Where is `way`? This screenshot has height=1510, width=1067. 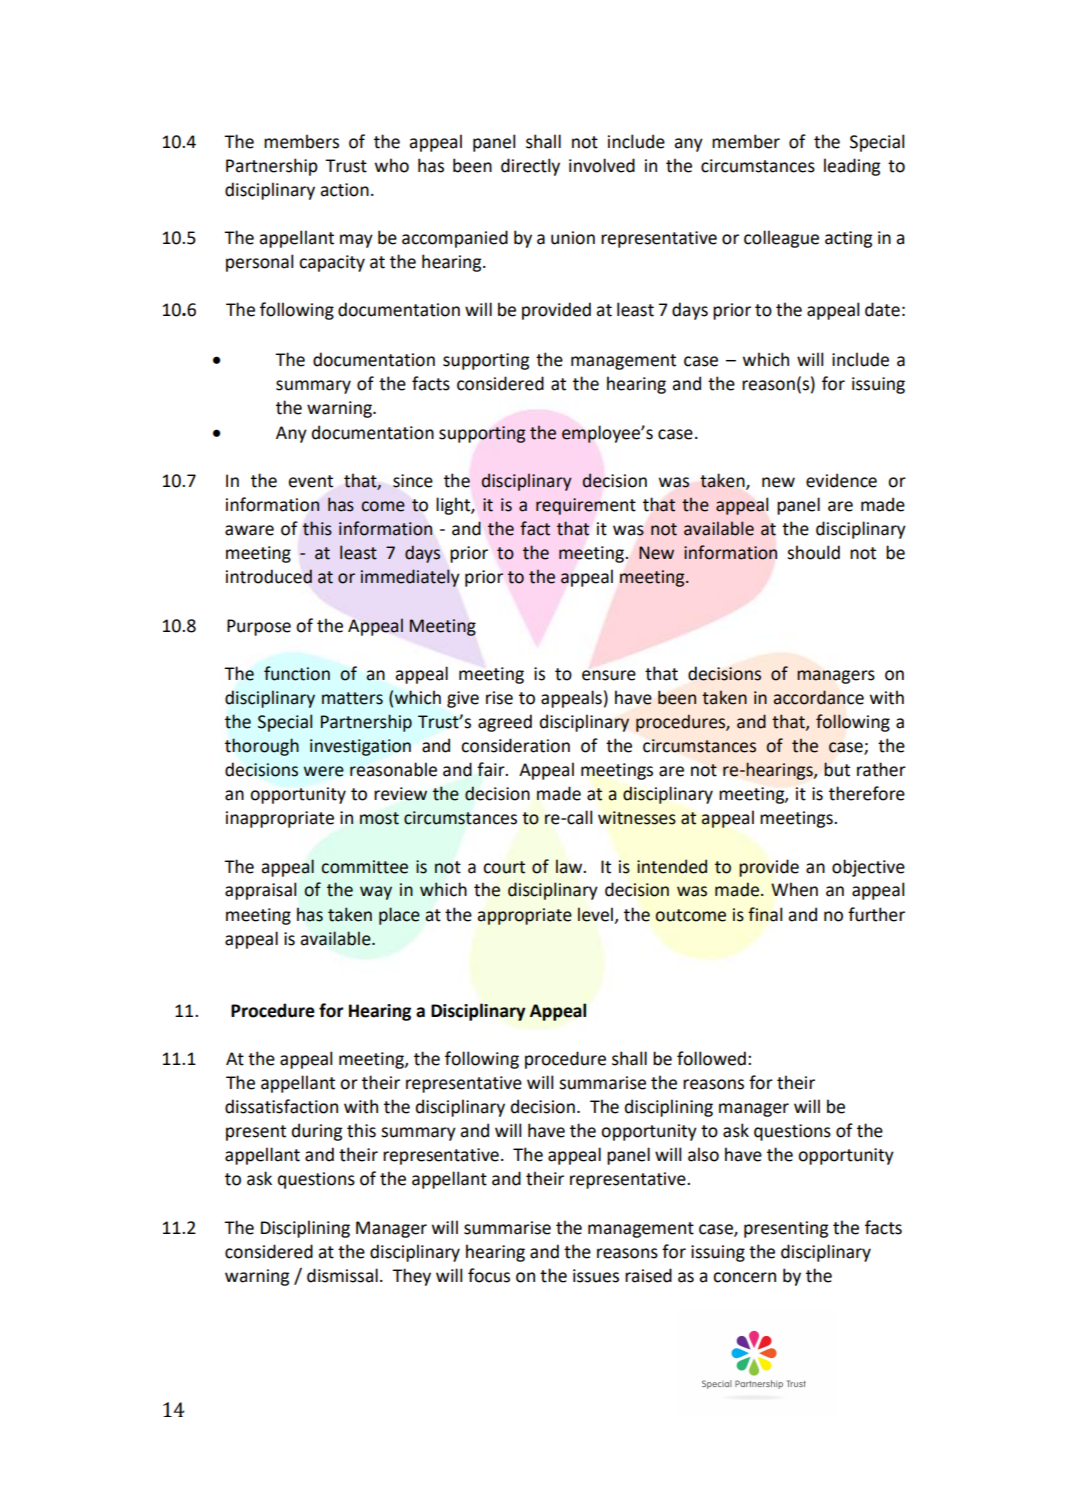
way is located at coordinates (376, 893).
